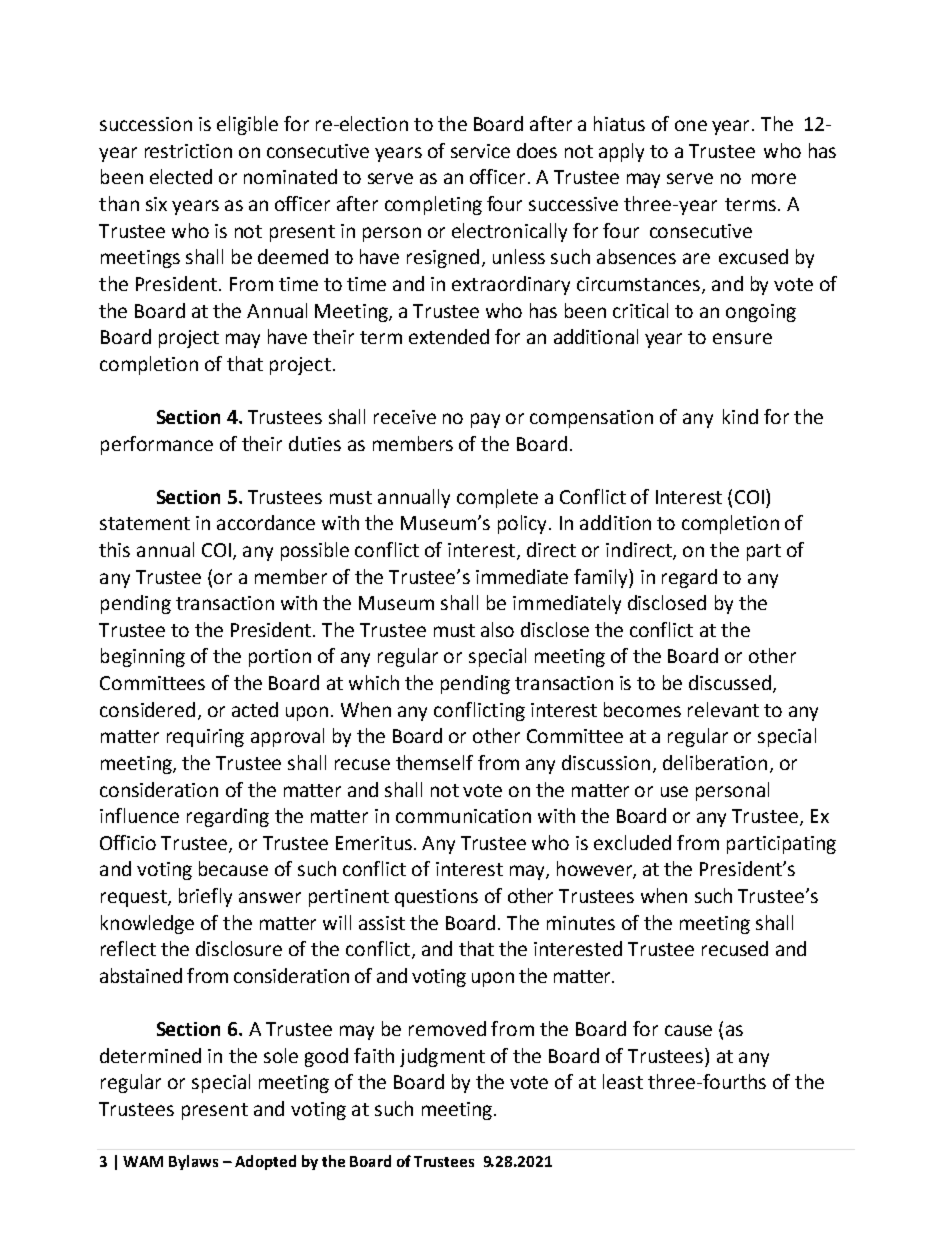 The width and height of the screenshot is (952, 1233). Describe the element at coordinates (188, 151) in the screenshot. I see `restriction` at that location.
